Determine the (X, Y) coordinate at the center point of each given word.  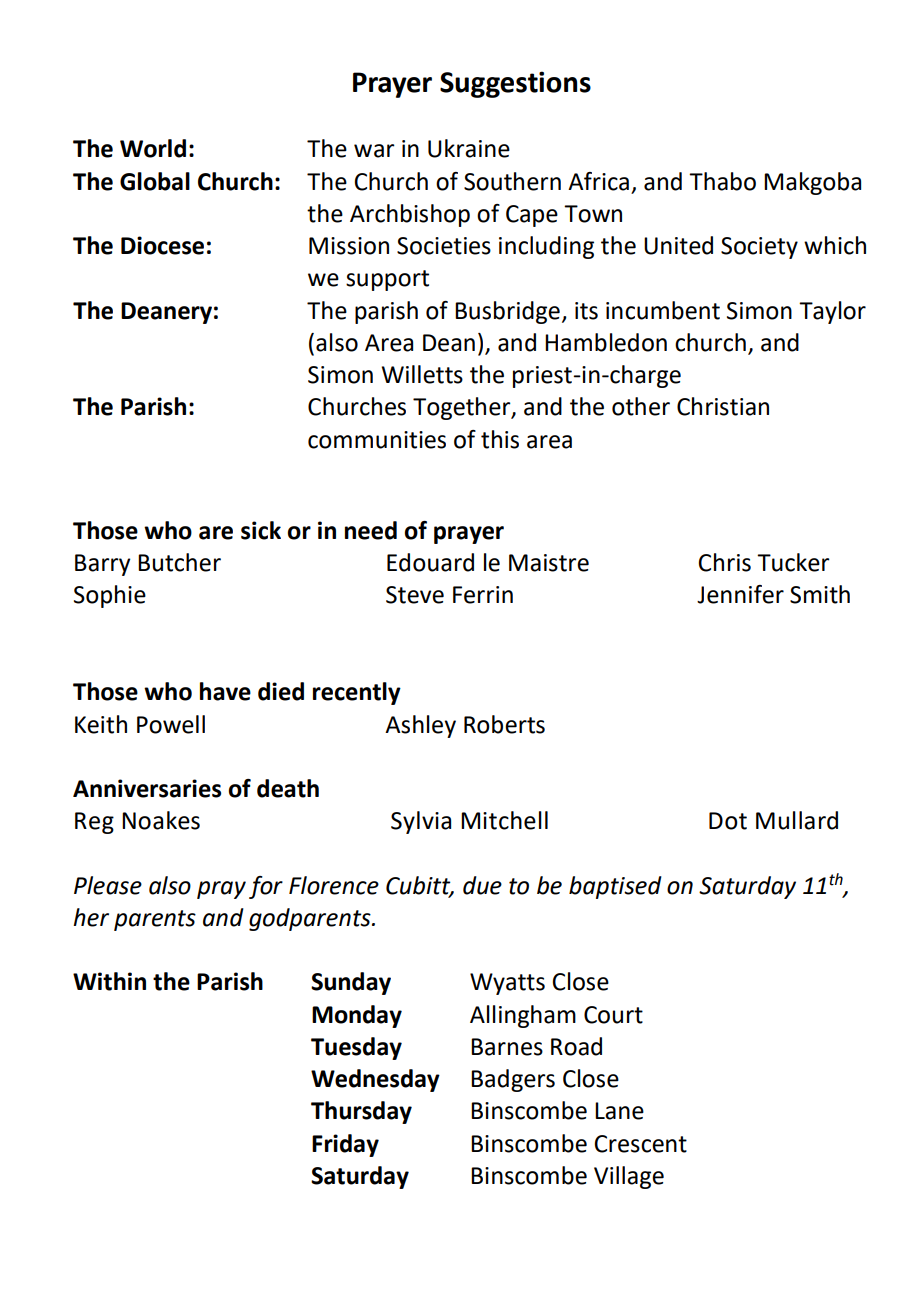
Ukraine (469, 148)
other (641, 406)
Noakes (161, 820)
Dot (728, 821)
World (153, 148)
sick (261, 530)
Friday (345, 1145)
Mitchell (504, 820)
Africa (598, 181)
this (500, 439)
